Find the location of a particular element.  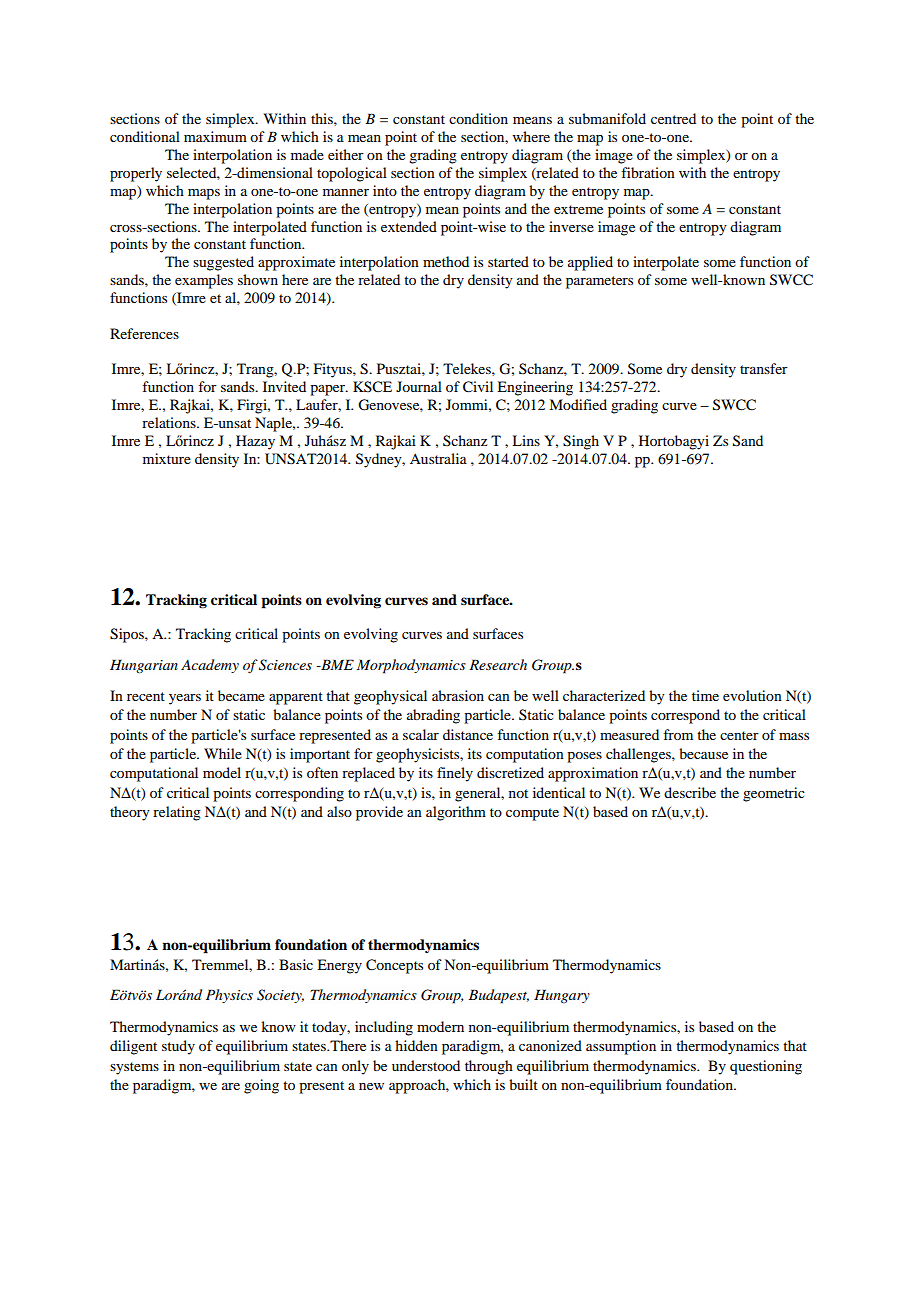

centred is located at coordinates (673, 118).
